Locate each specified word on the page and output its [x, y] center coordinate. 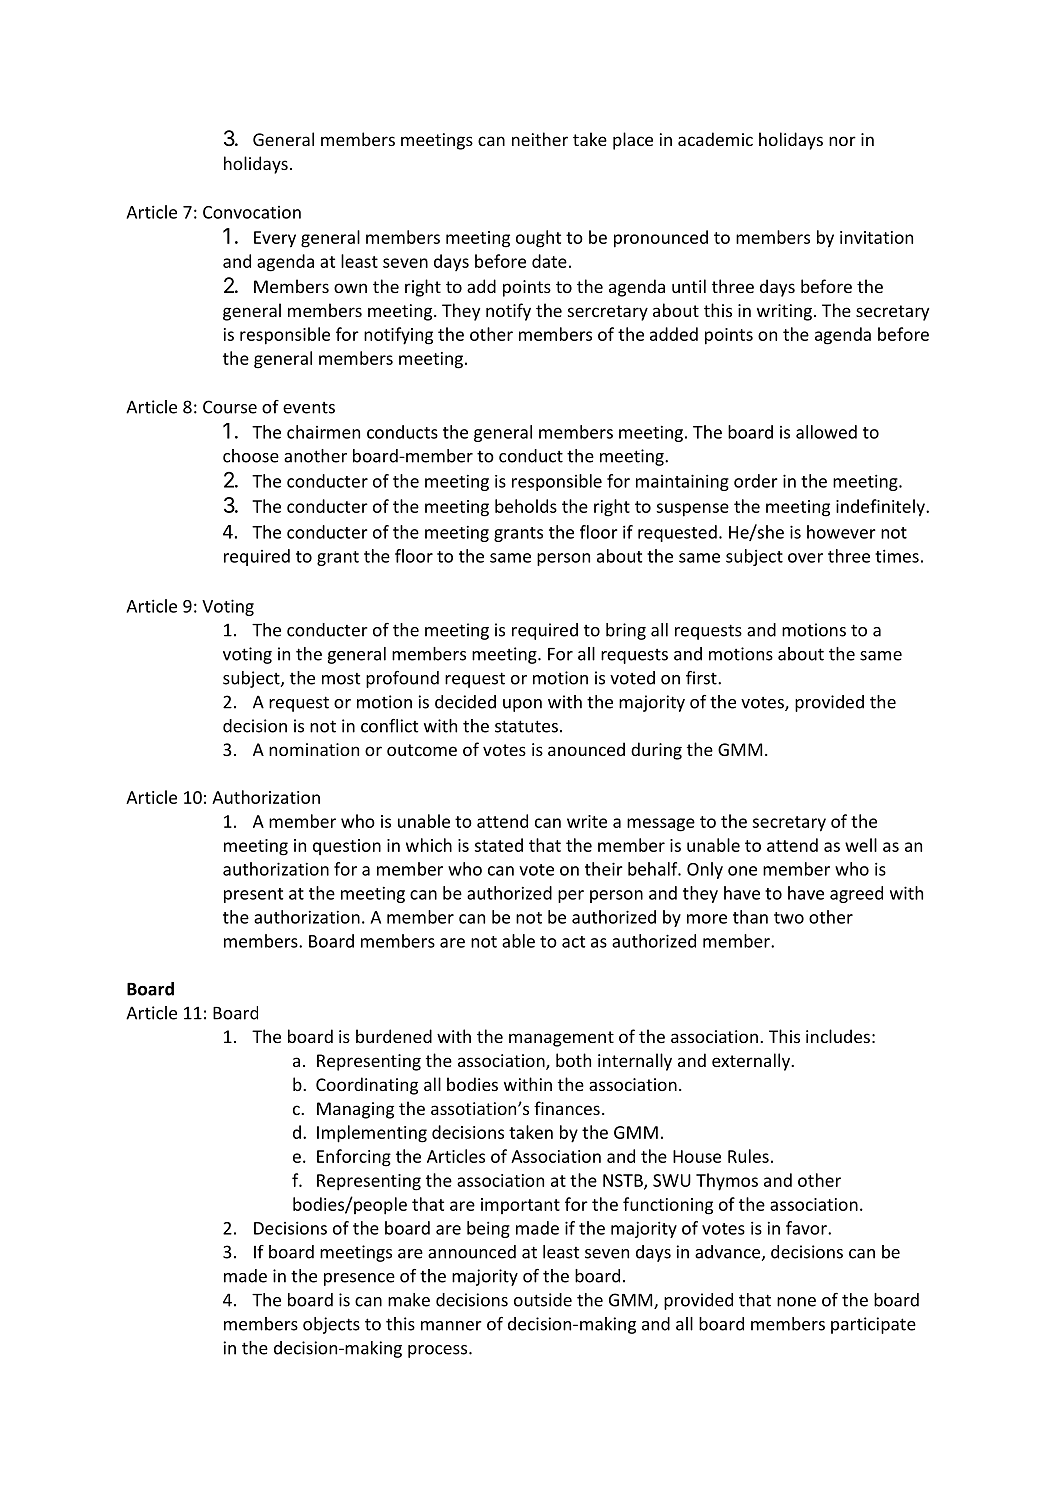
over [805, 558]
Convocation [252, 212]
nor [842, 141]
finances [567, 1108]
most [341, 679]
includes [838, 1036]
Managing [355, 1110]
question [347, 847]
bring [626, 631]
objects [331, 1325]
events [309, 408]
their [604, 869]
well [861, 845]
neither [540, 139]
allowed [826, 432]
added [674, 334]
